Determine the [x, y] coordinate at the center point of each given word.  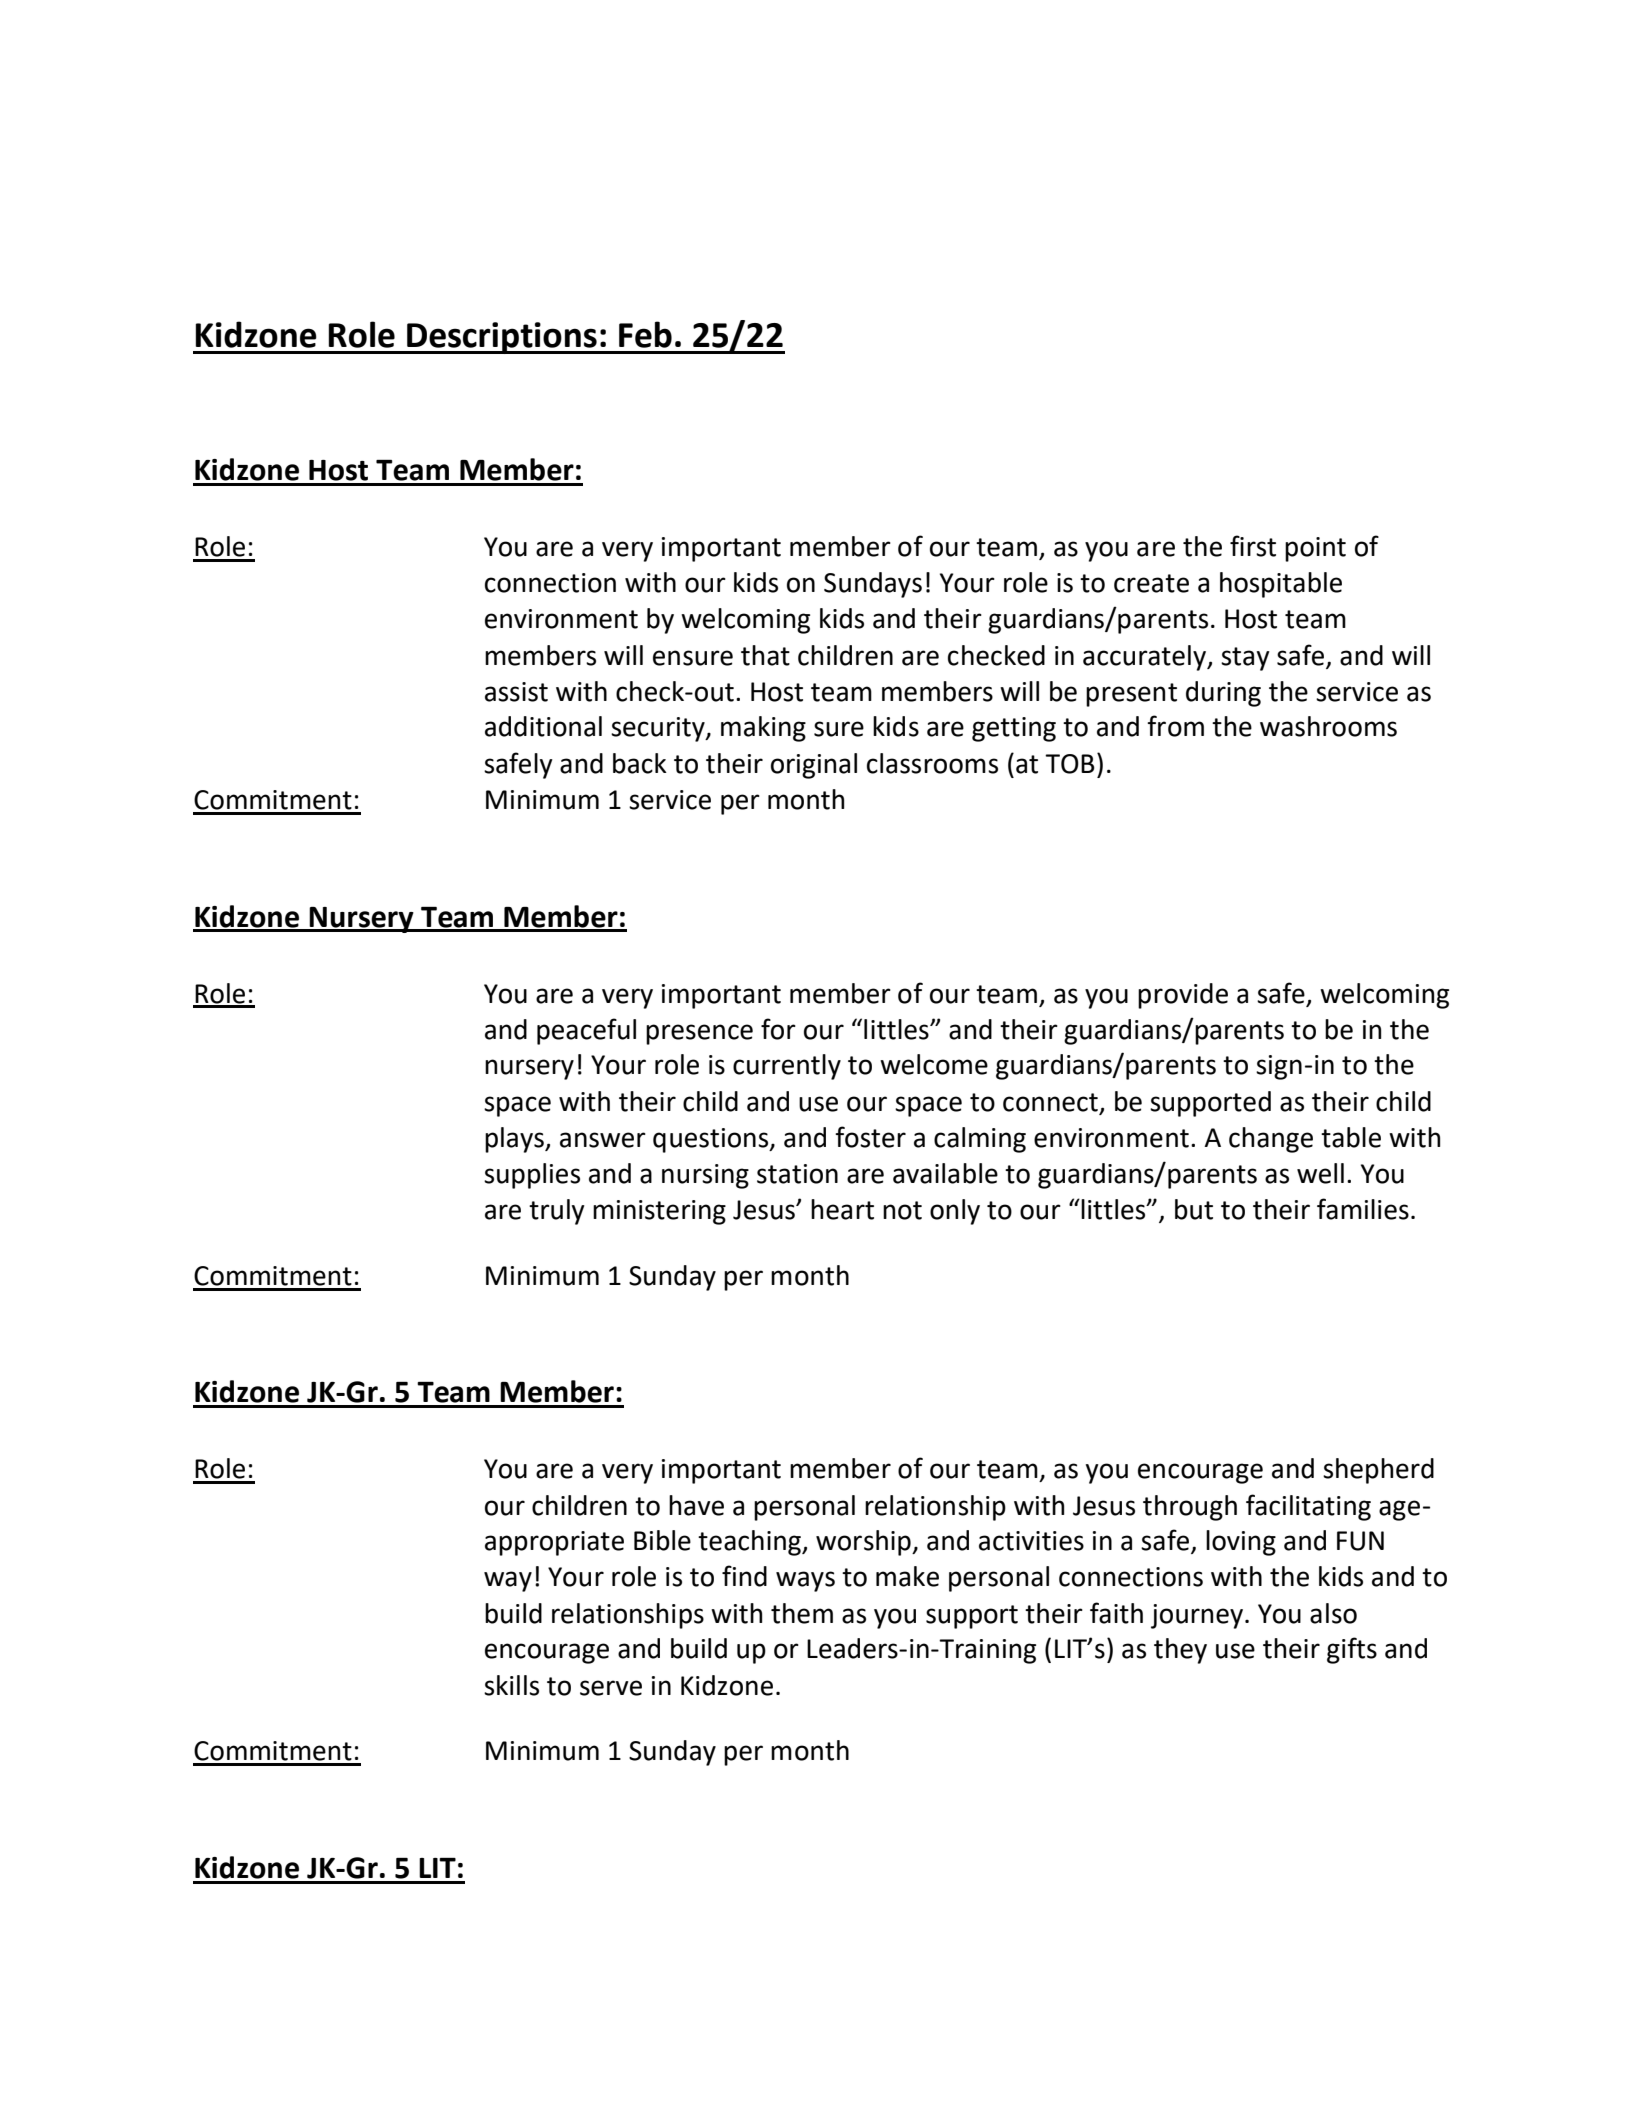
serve [611, 1688]
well [1320, 1173]
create [1151, 583]
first [1253, 546]
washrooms [1328, 726]
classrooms [932, 763]
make [907, 1576]
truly [557, 1212]
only [955, 1212]
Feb [645, 334]
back [640, 763]
